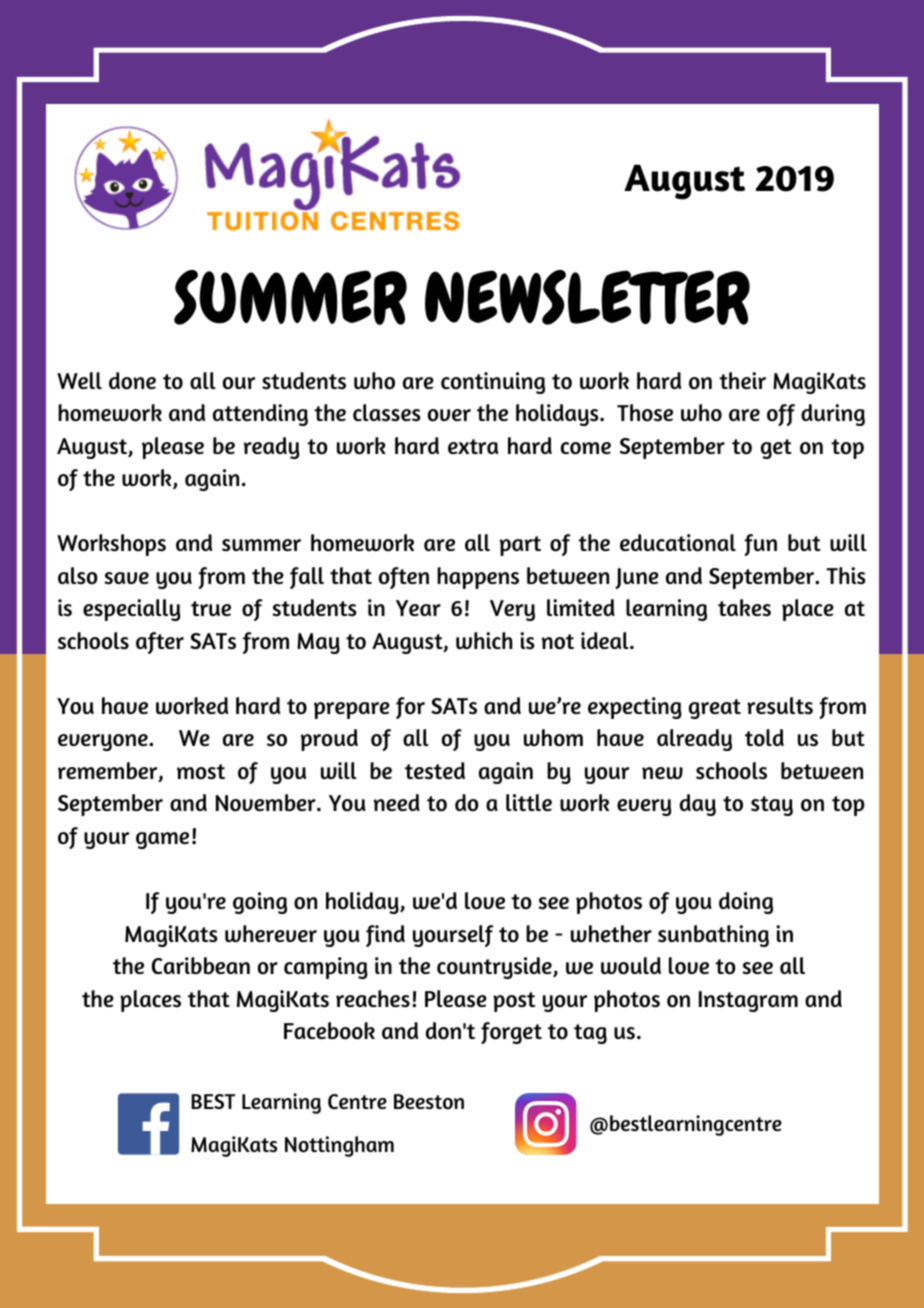  I want to click on done, so click(132, 381).
